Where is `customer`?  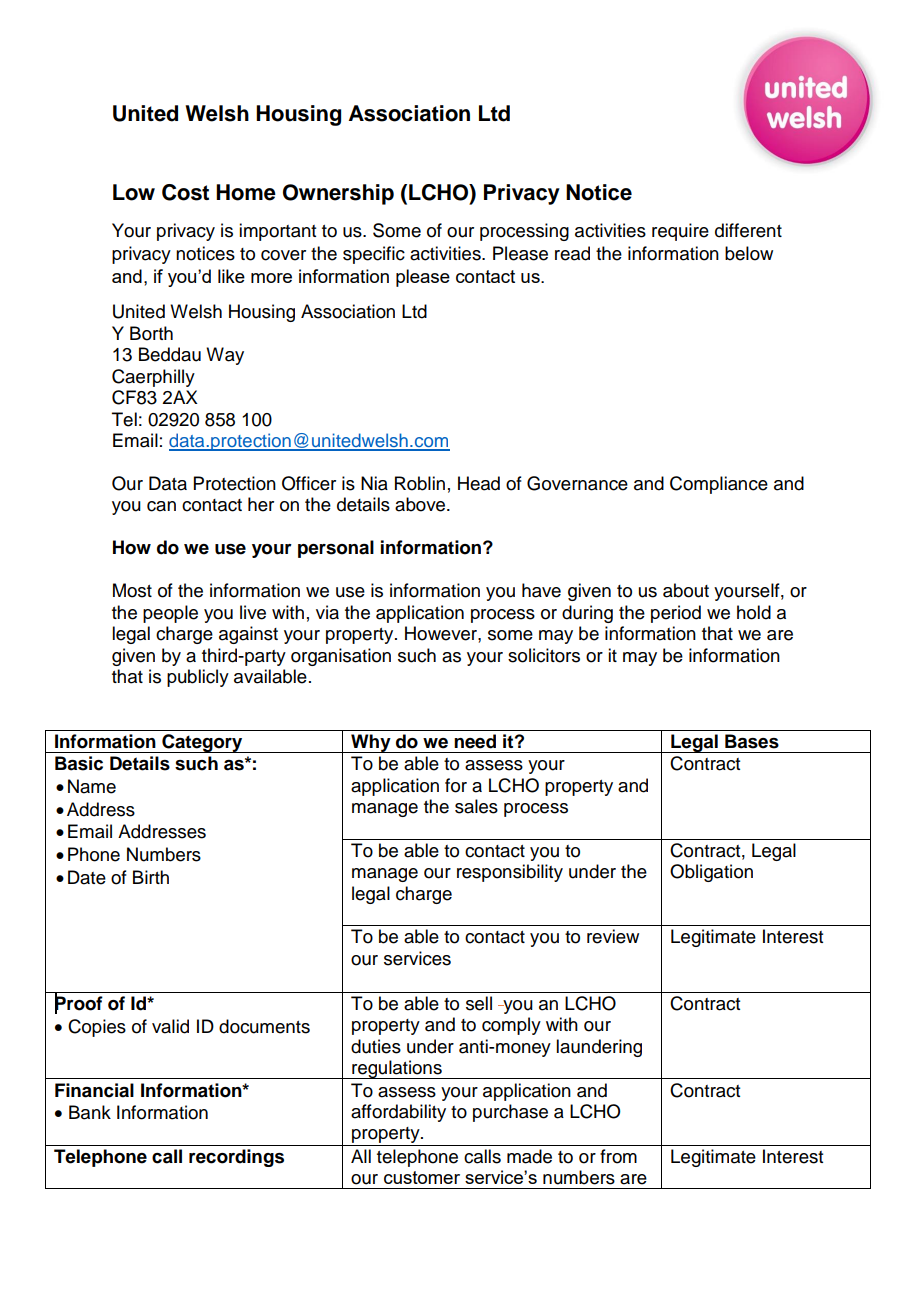 customer is located at coordinates (422, 1177).
